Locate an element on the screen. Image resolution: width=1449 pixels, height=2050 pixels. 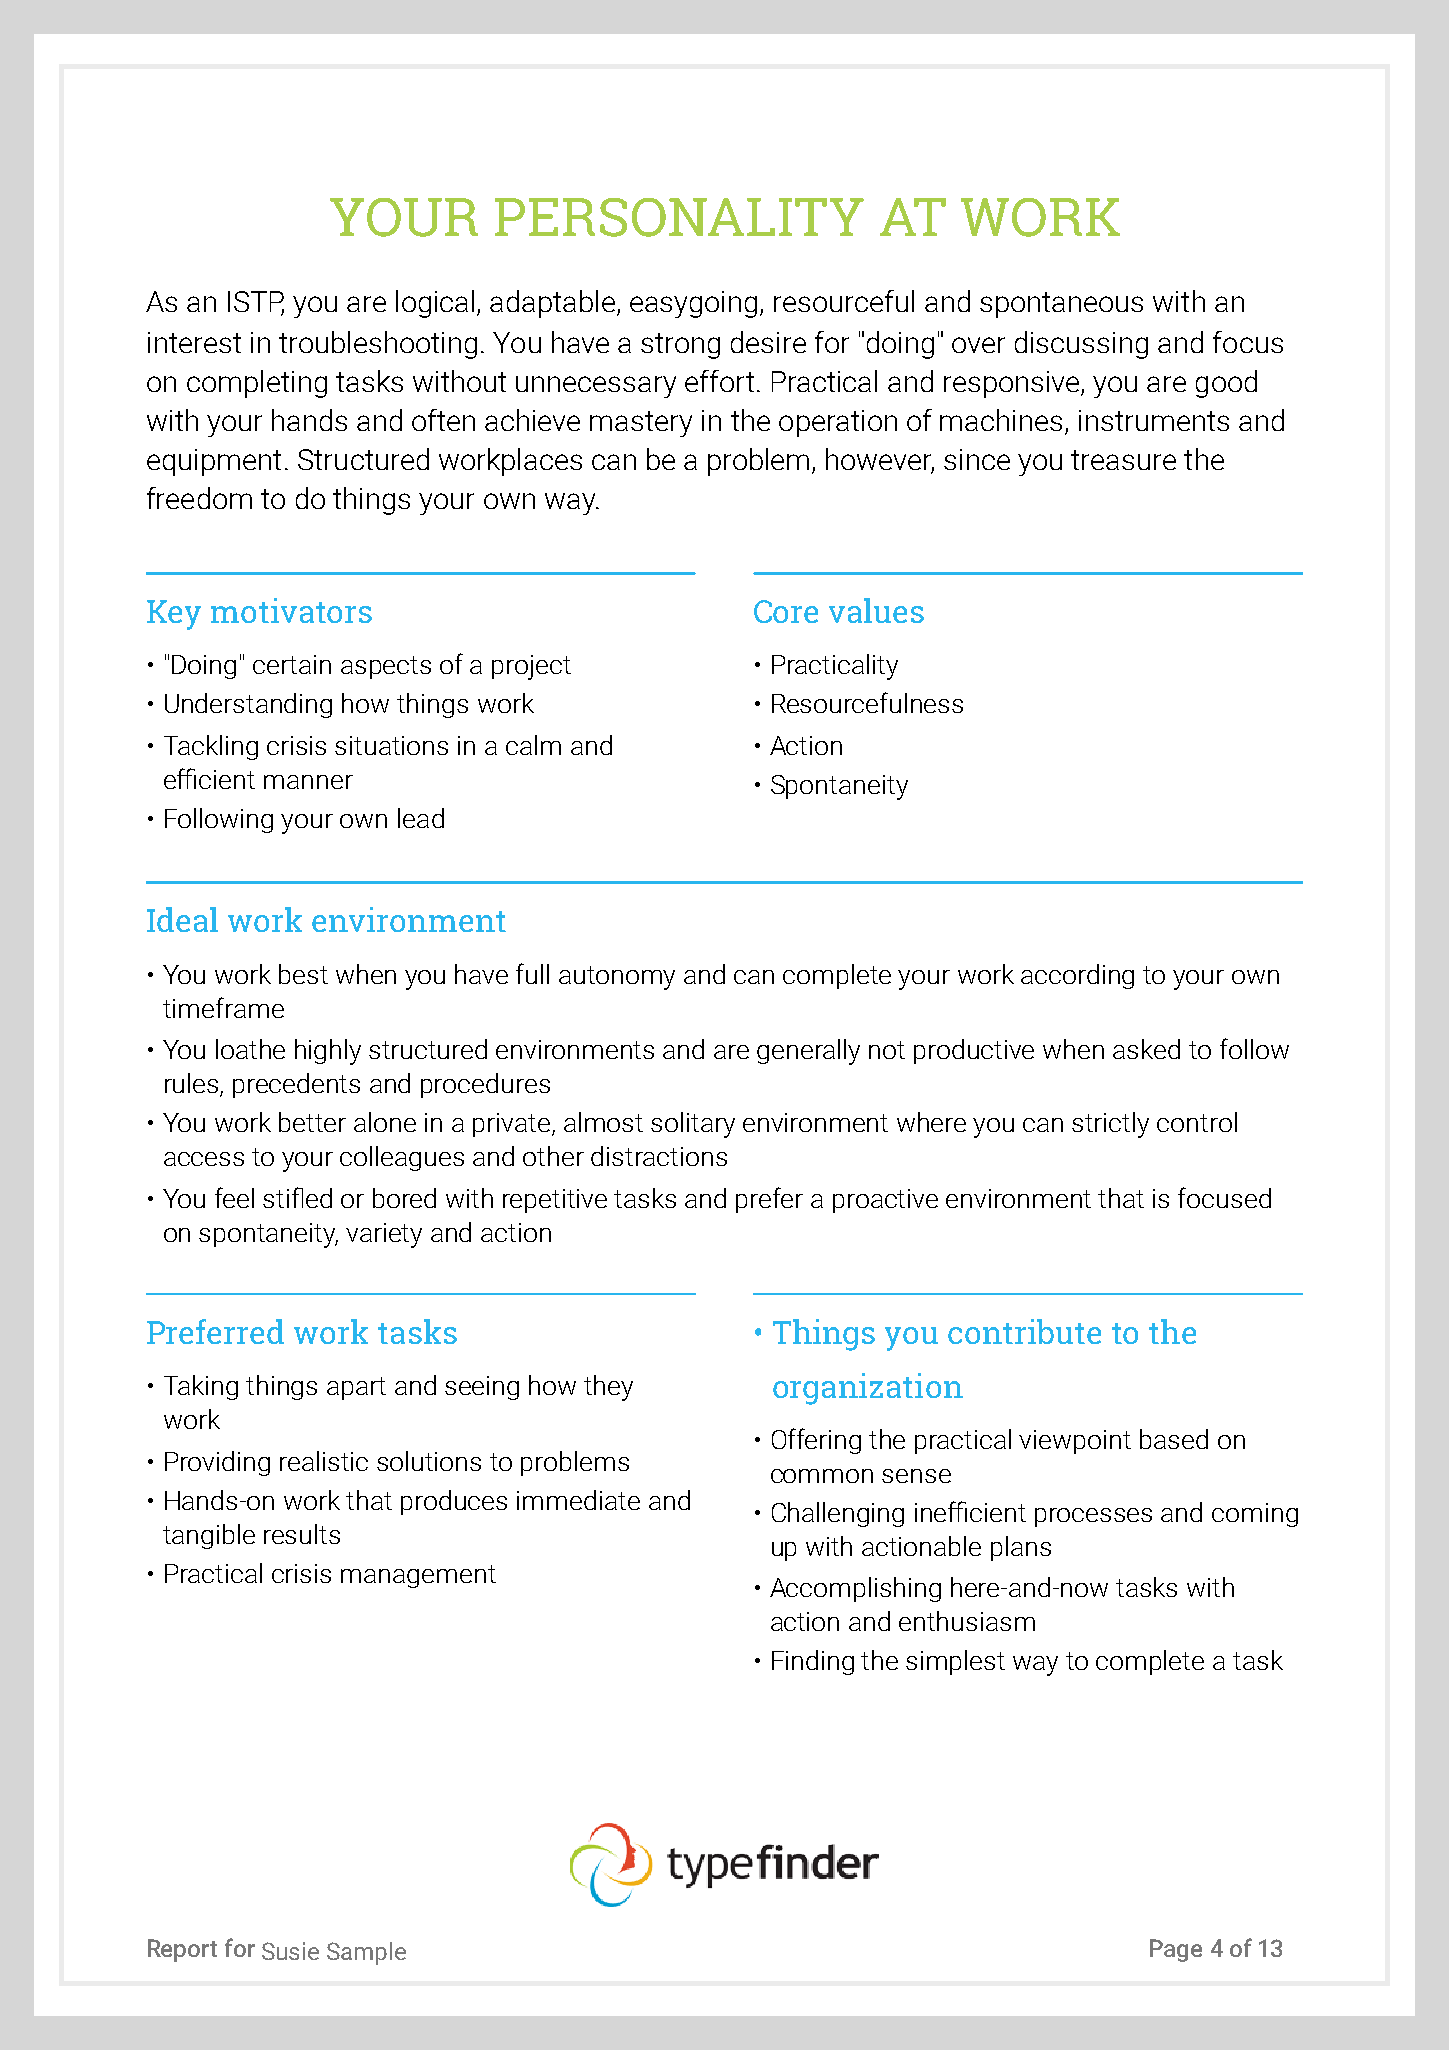
ISTP is located at coordinates (256, 302).
